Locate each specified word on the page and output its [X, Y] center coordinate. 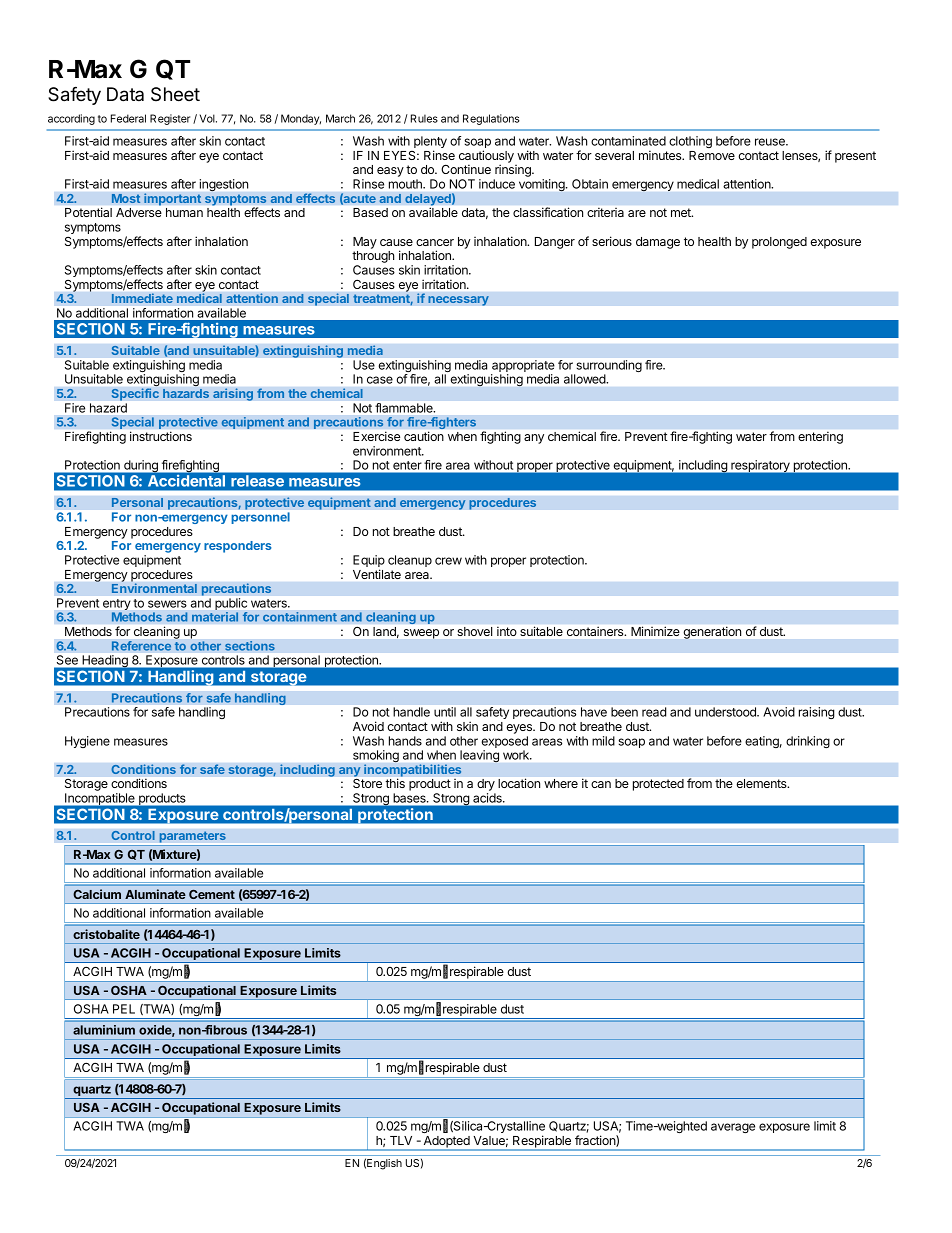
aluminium [104, 1030]
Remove [712, 155]
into [506, 631]
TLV [401, 1140]
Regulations [491, 119]
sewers [167, 604]
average [733, 1128]
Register [170, 119]
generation [712, 633]
